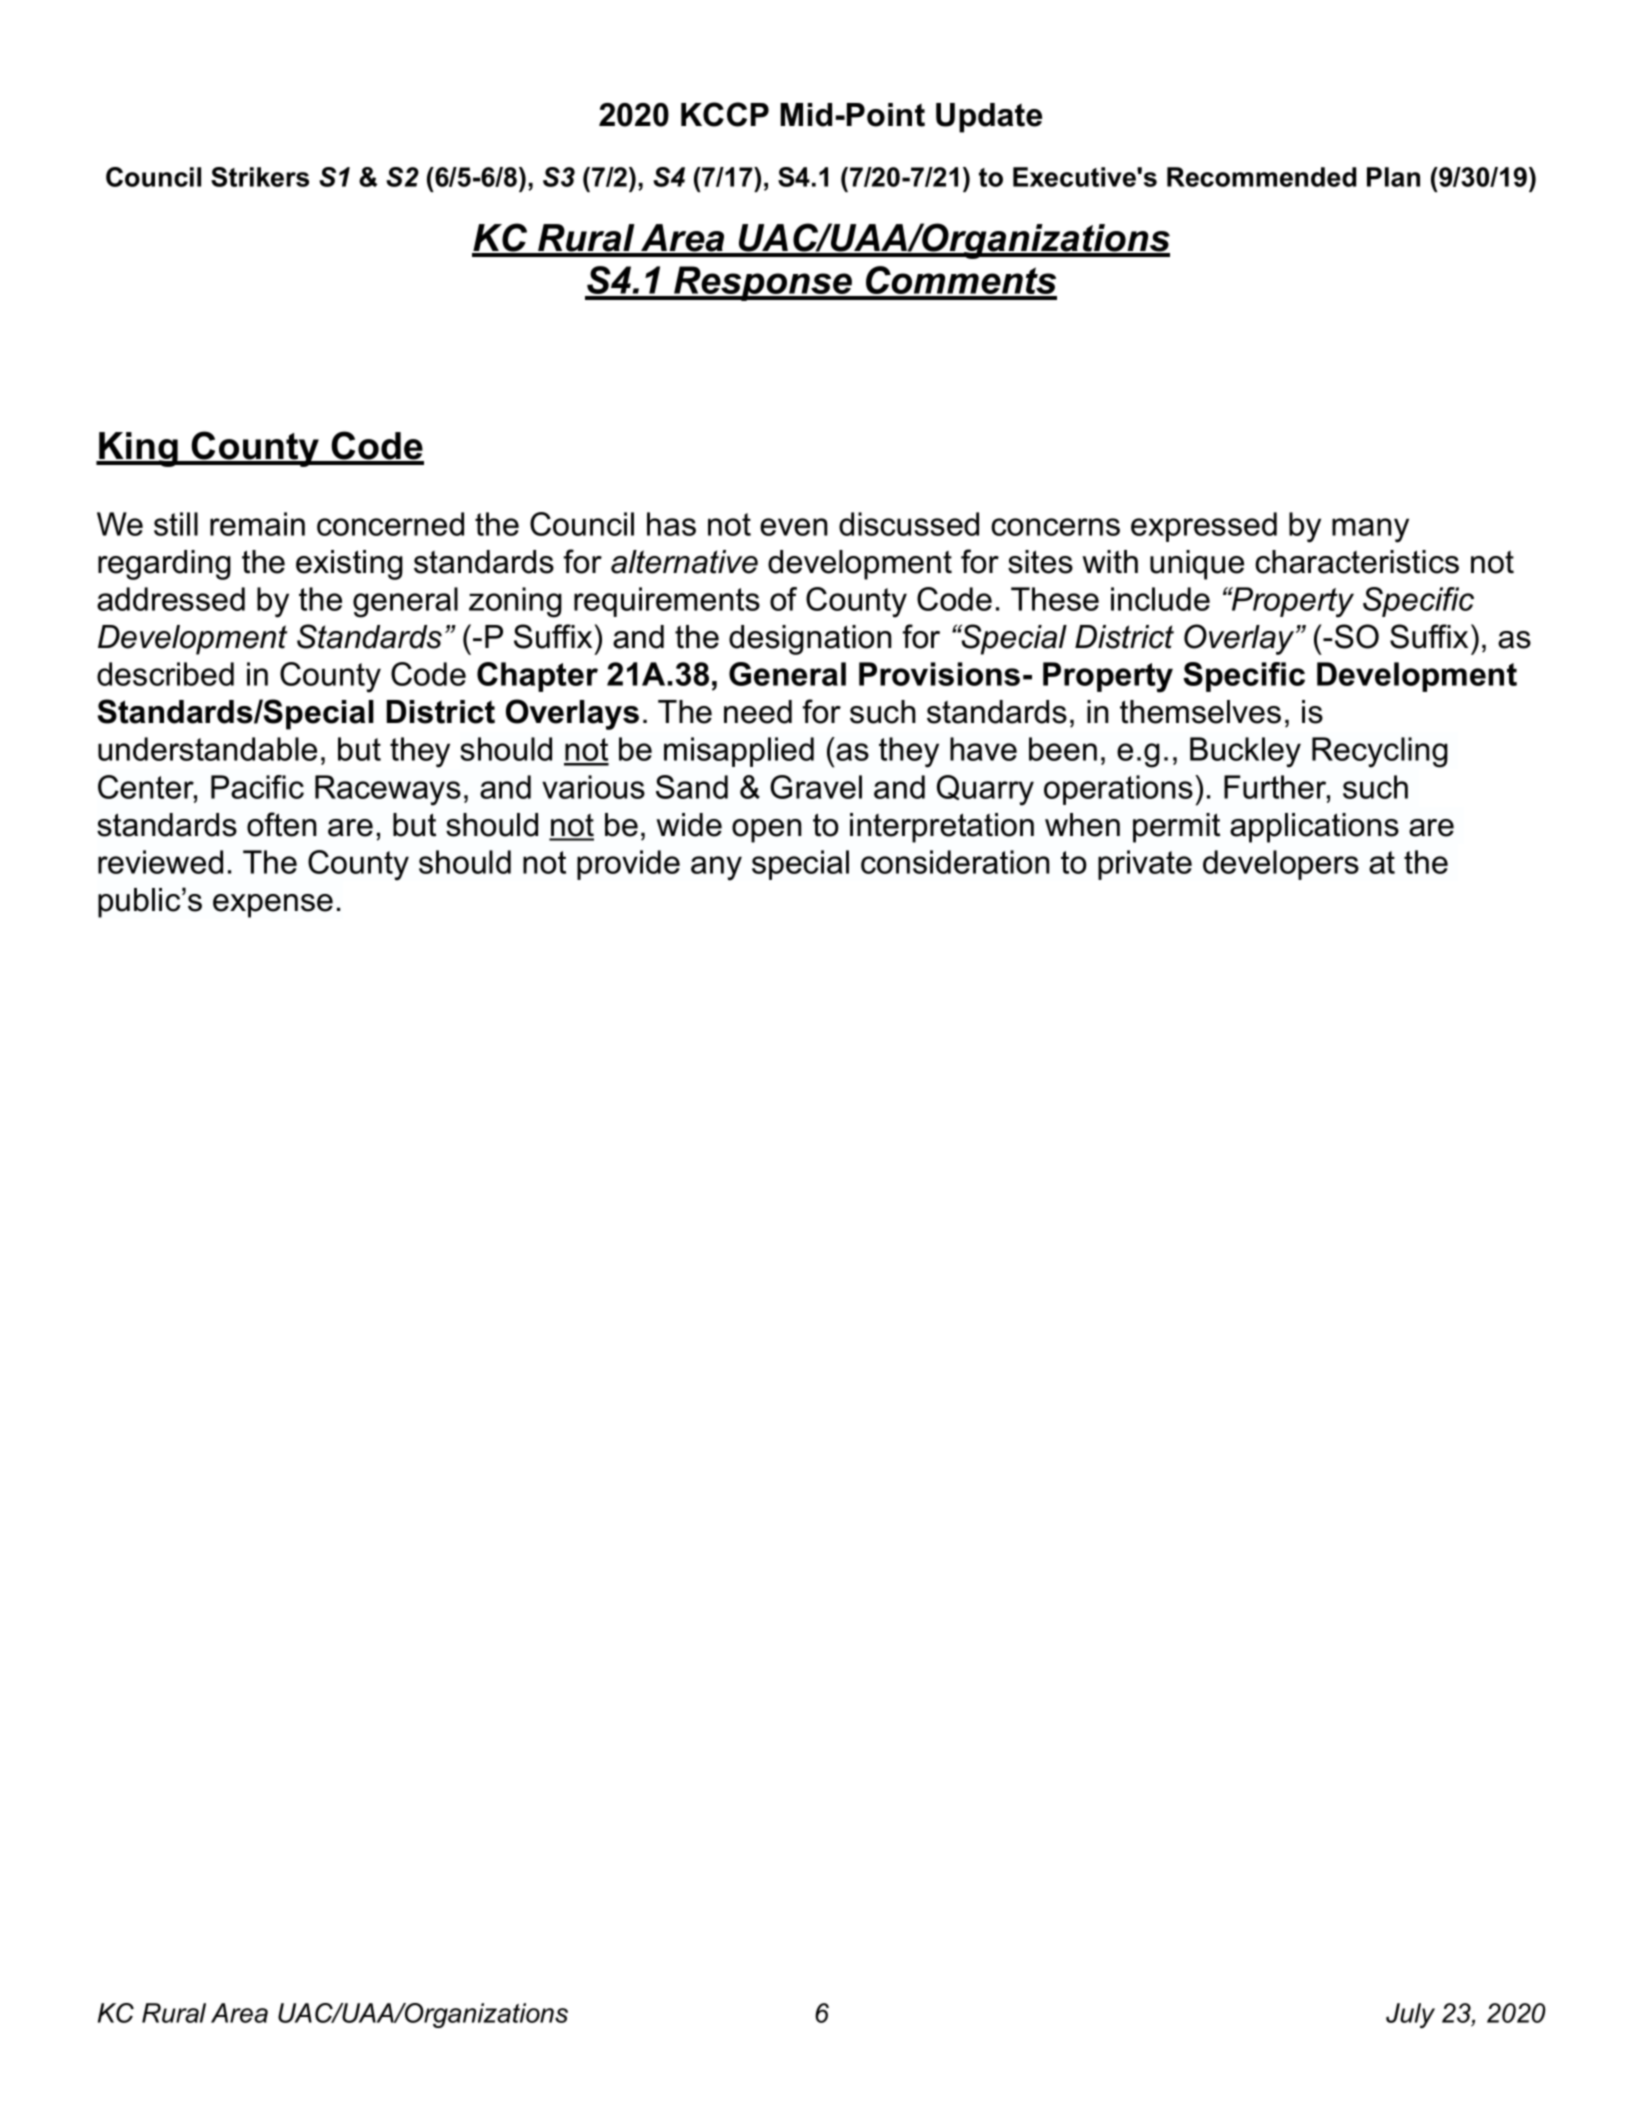  What do you see at coordinates (273, 906) in the screenshot?
I see `expense` at bounding box center [273, 906].
